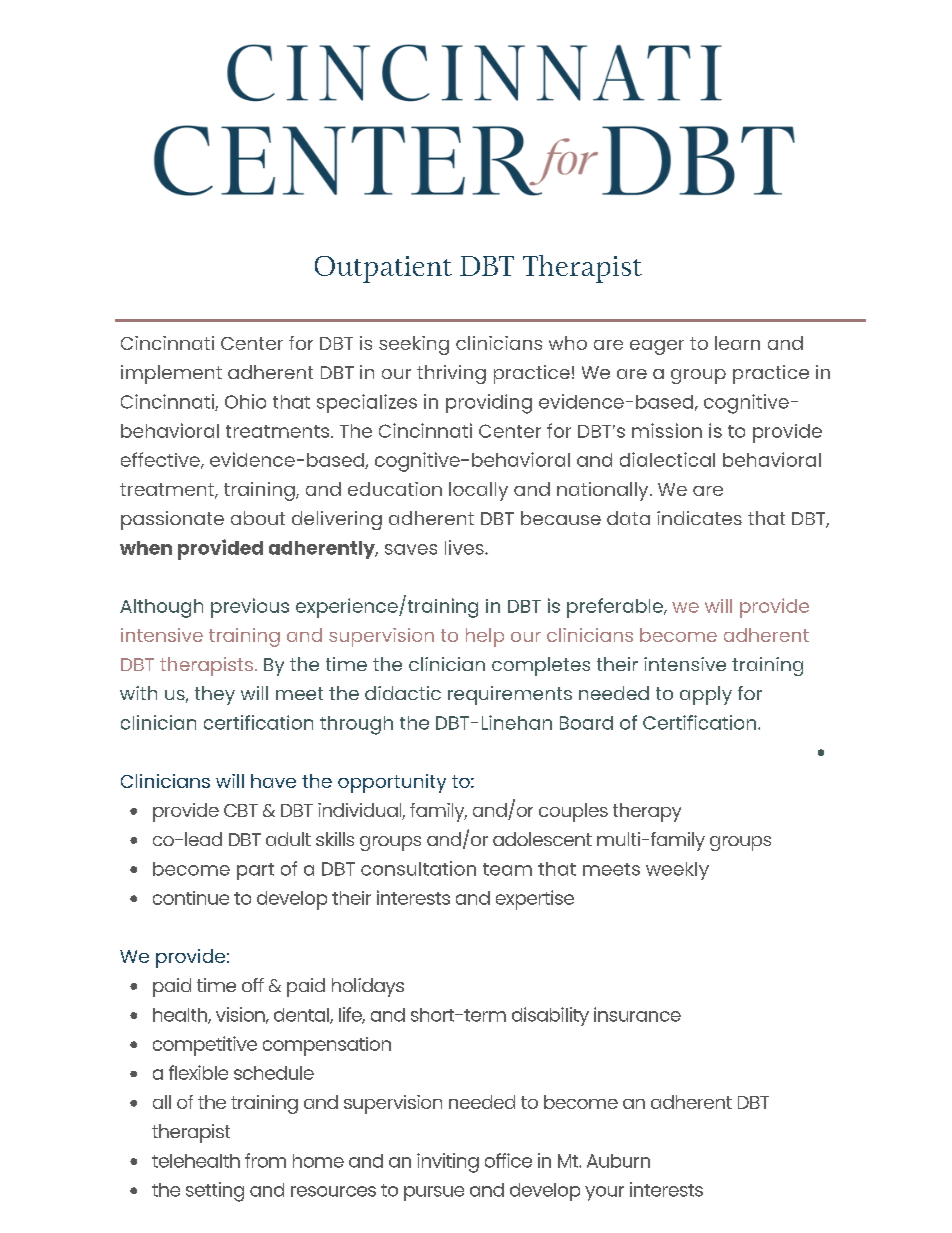 This screenshot has width=952, height=1233. What do you see at coordinates (383, 269) in the screenshot?
I see `Outpatient` at bounding box center [383, 269].
